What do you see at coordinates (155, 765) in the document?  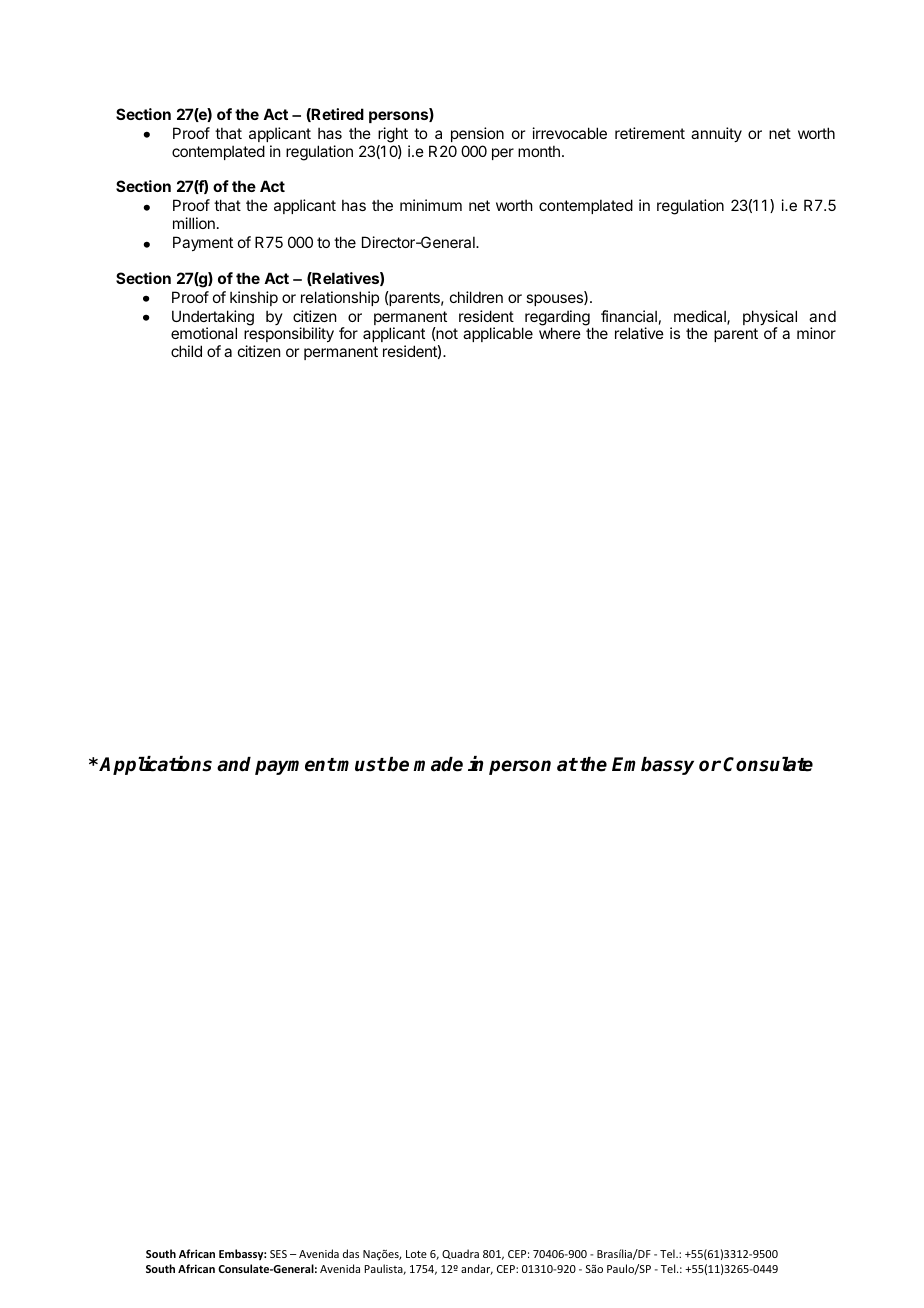 I see `Applications` at bounding box center [155, 765].
